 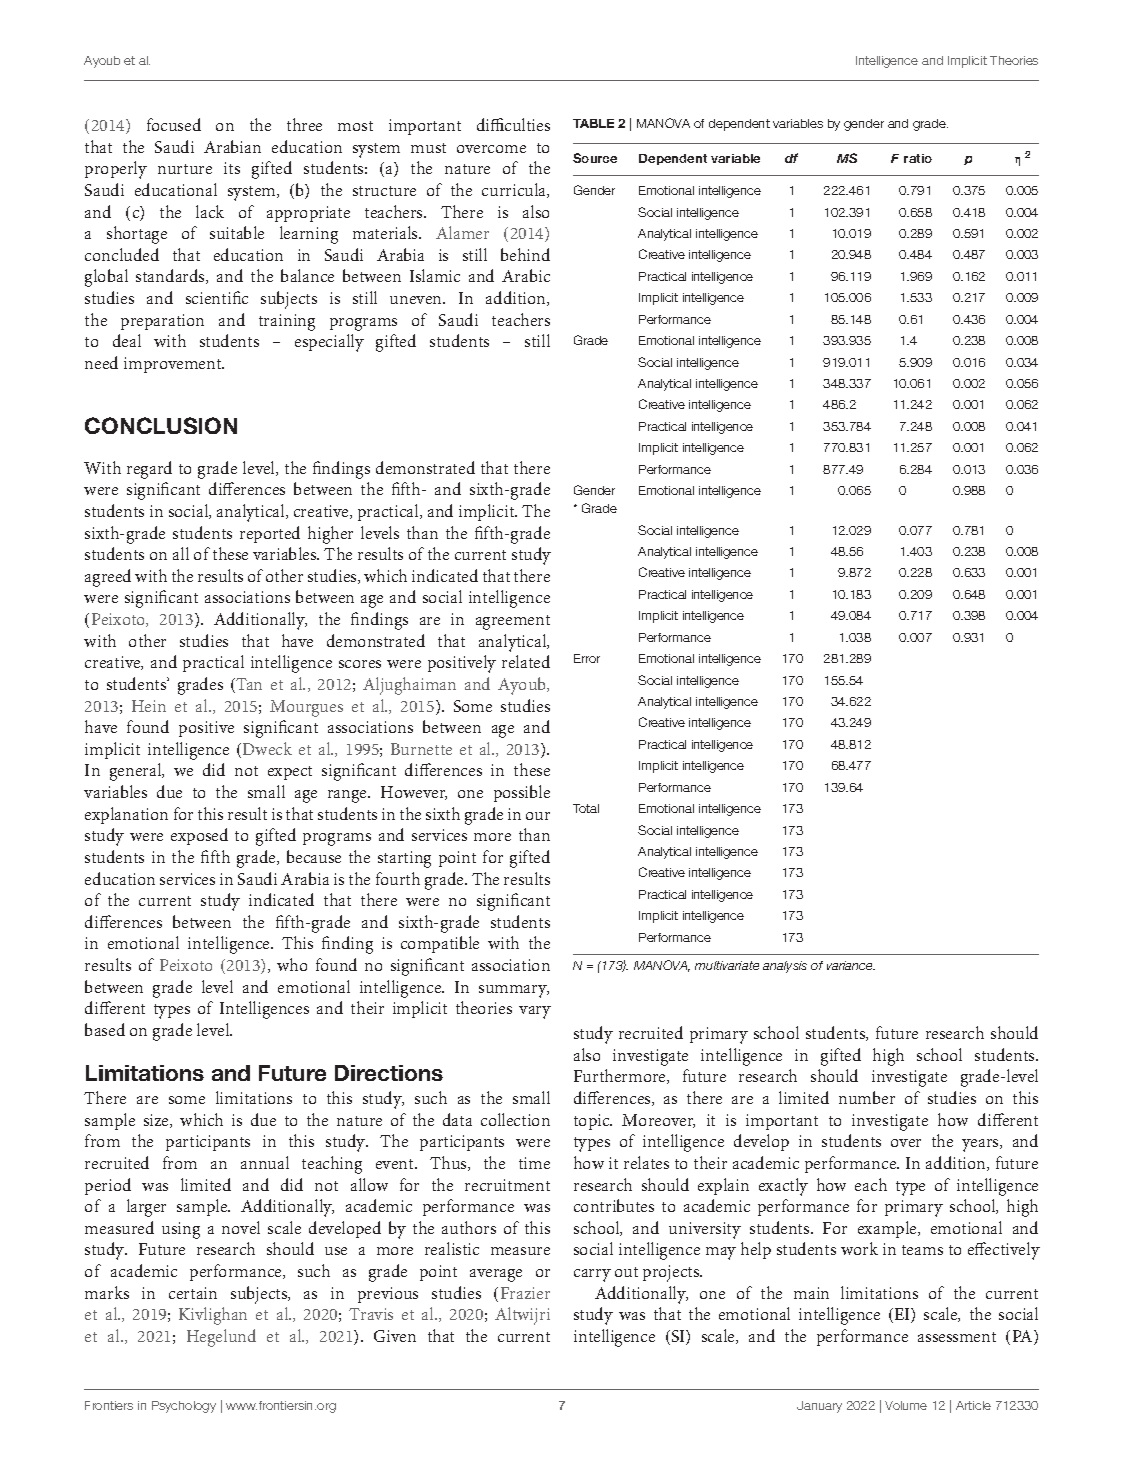 I want to click on Dweck, so click(x=267, y=748).
